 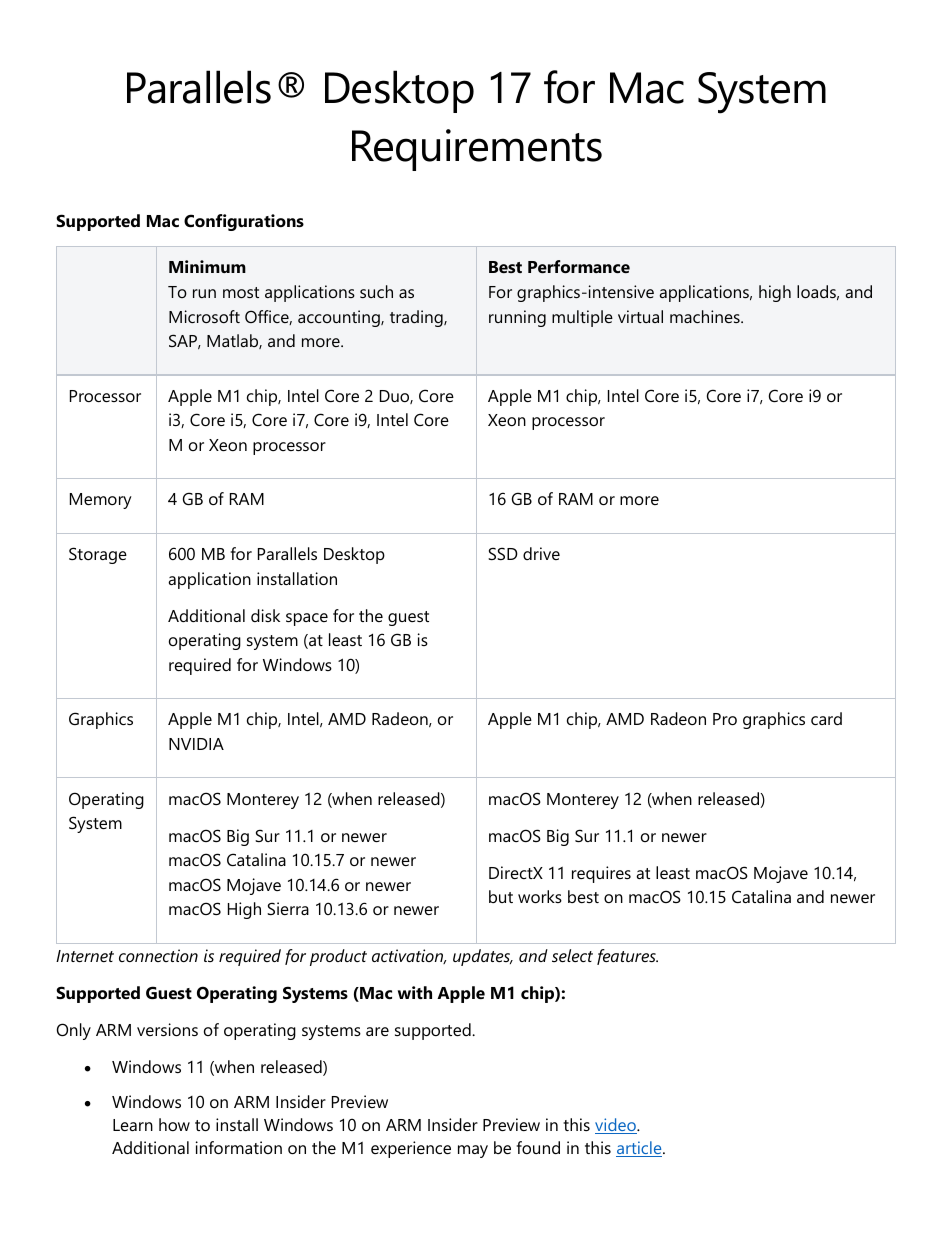 I want to click on how, so click(x=174, y=1124).
